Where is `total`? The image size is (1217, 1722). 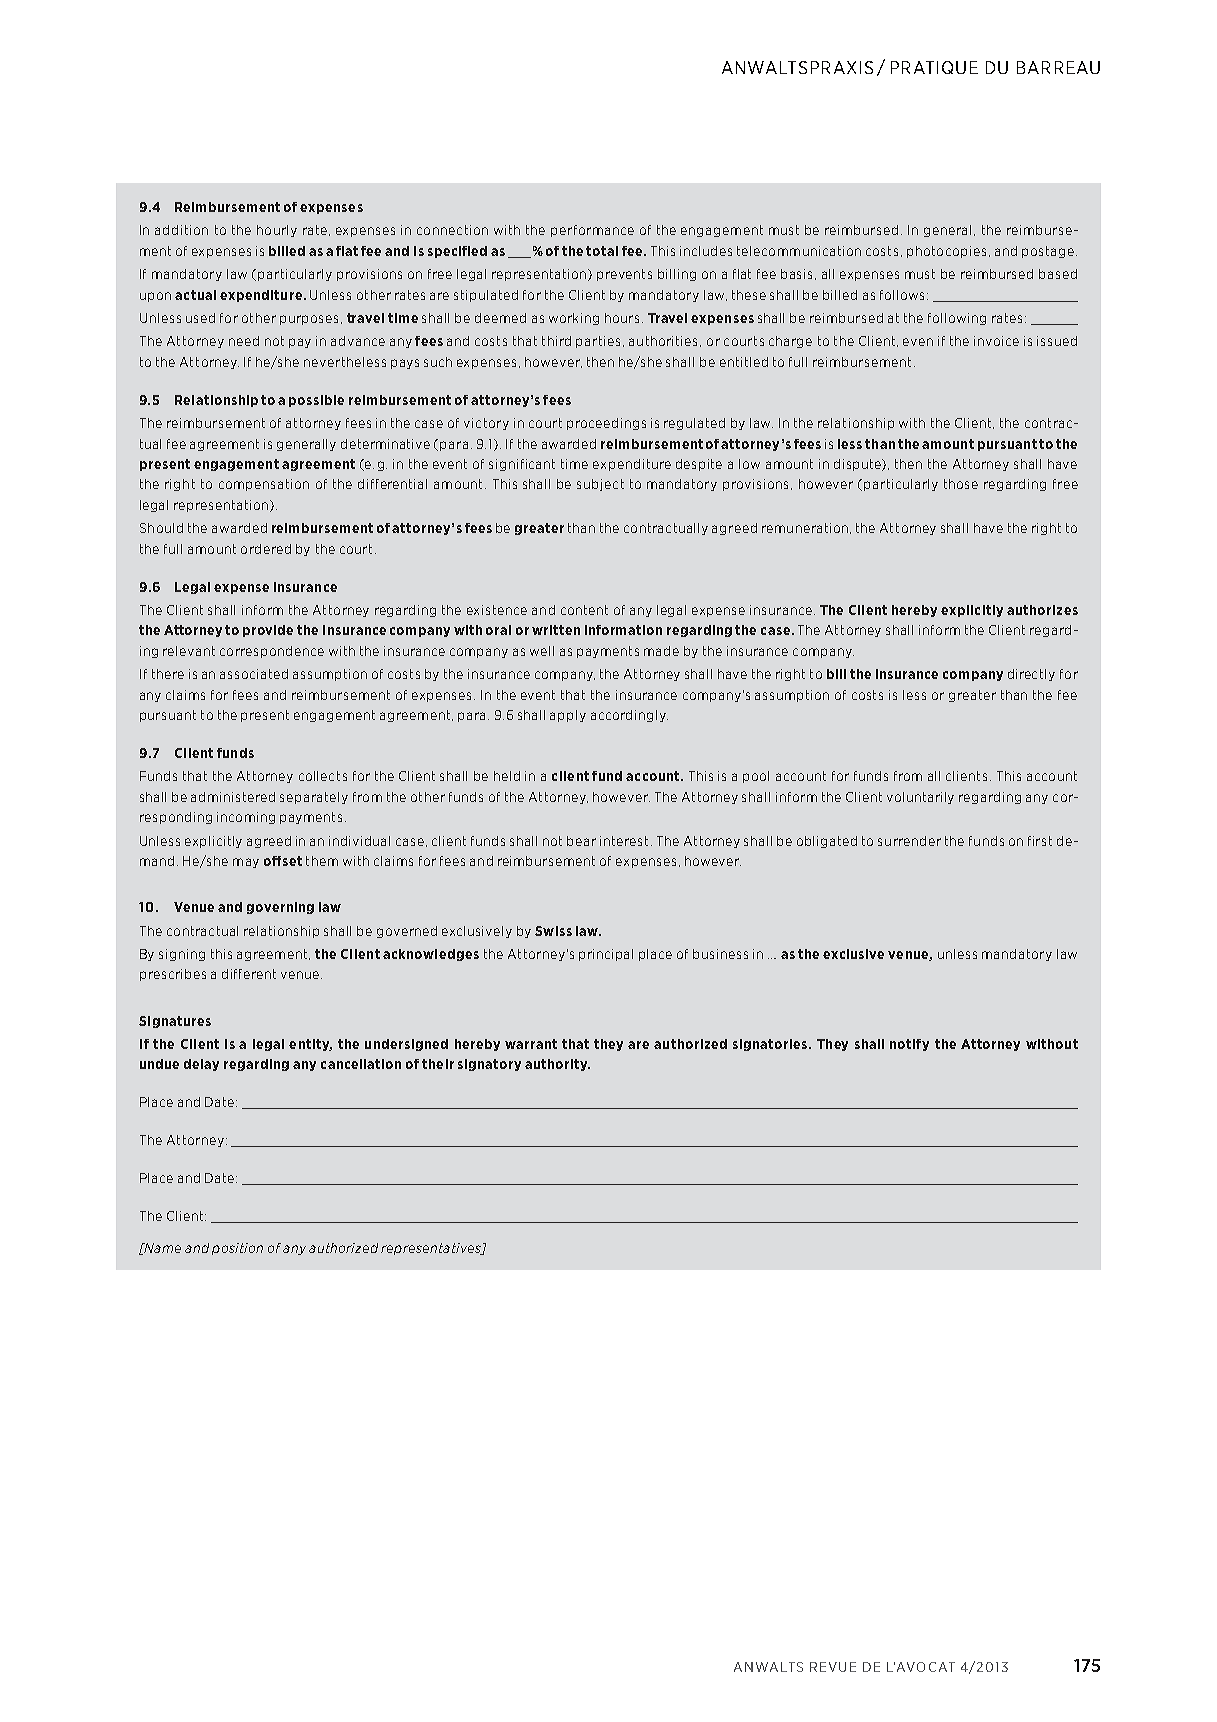
total is located at coordinates (602, 251).
